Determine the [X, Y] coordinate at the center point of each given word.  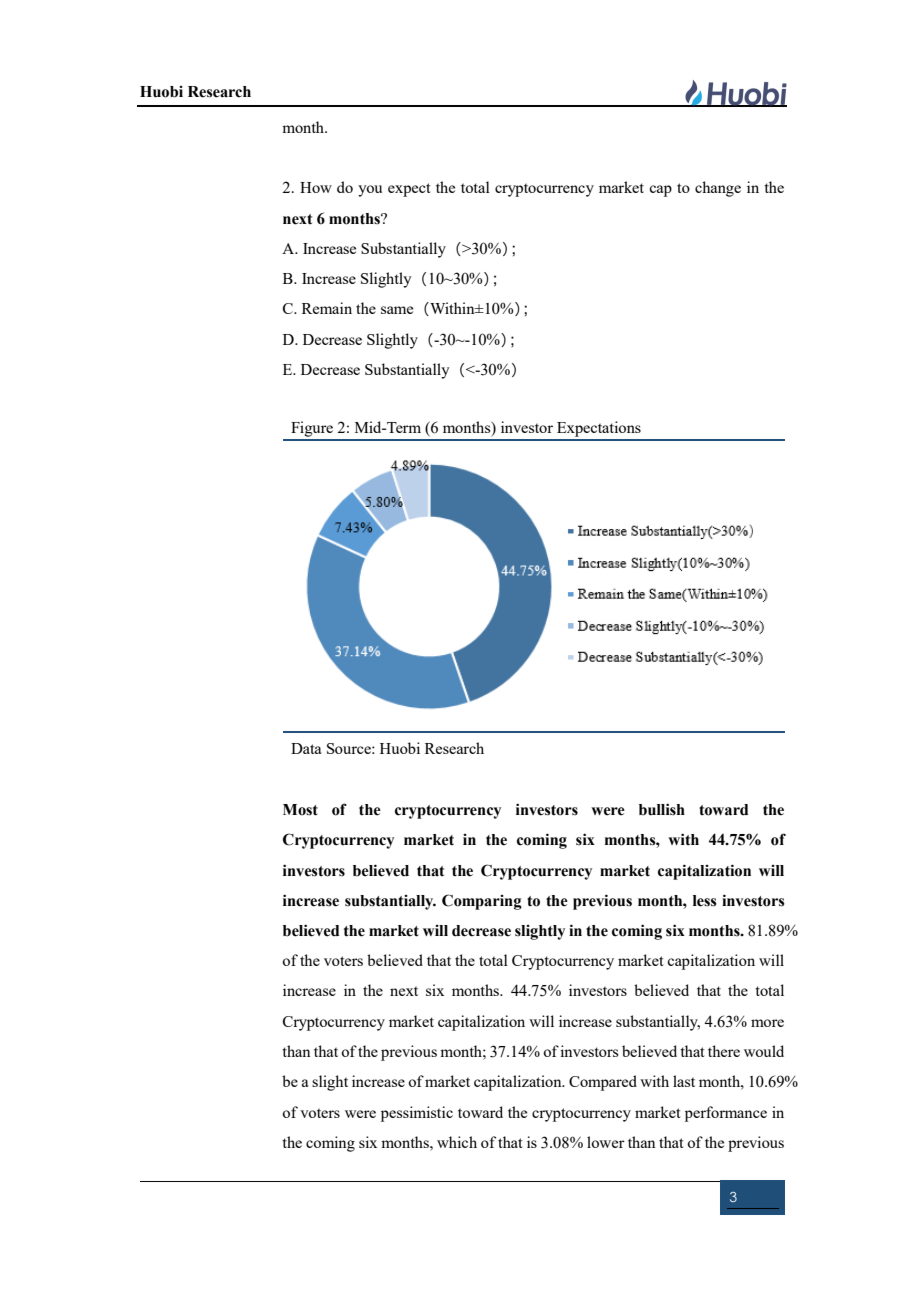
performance [726, 1114]
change [718, 189]
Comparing [482, 902]
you [370, 191]
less [705, 901]
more [767, 1023]
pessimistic [417, 1114]
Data [306, 748]
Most [300, 810]
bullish [662, 809]
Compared [603, 1083]
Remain [327, 308]
